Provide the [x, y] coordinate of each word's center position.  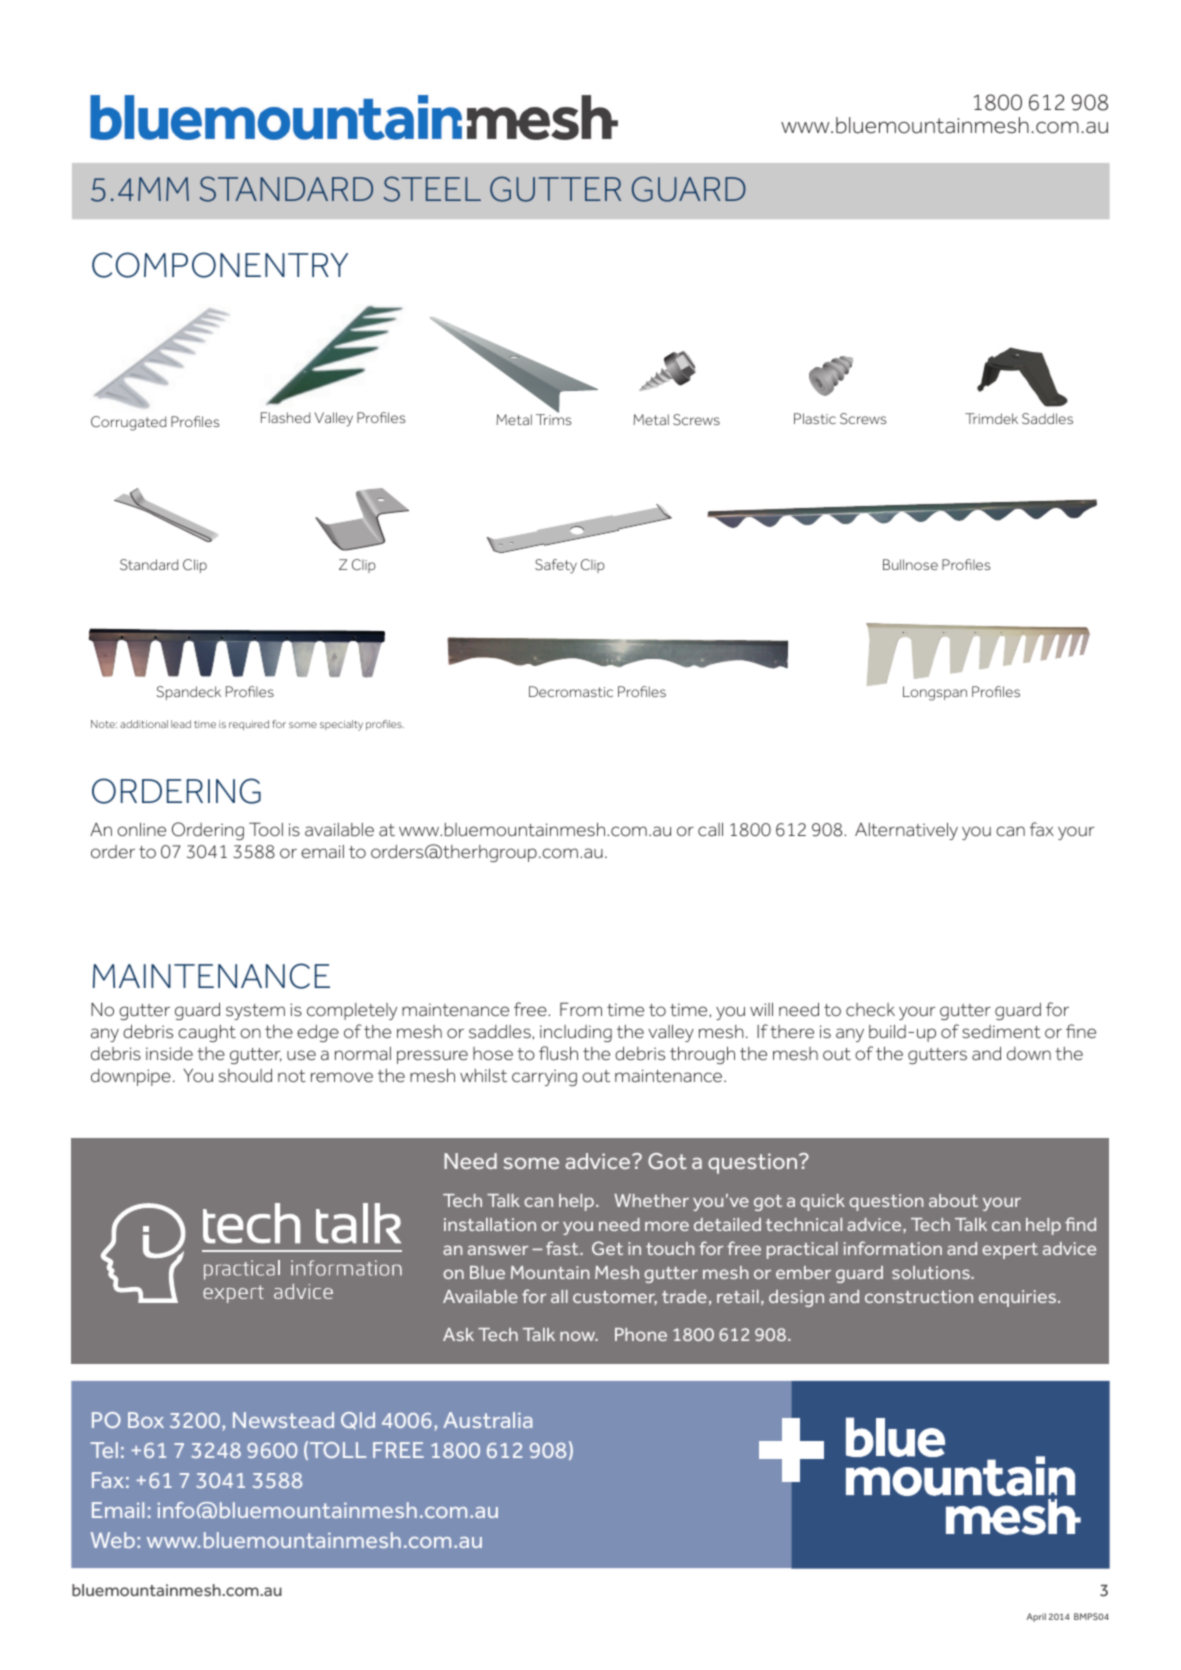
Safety [556, 566]
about [953, 1200]
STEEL [432, 189]
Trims [553, 419]
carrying [544, 1077]
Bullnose [910, 564]
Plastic [815, 418]
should [245, 1075]
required [249, 725]
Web [113, 1540]
